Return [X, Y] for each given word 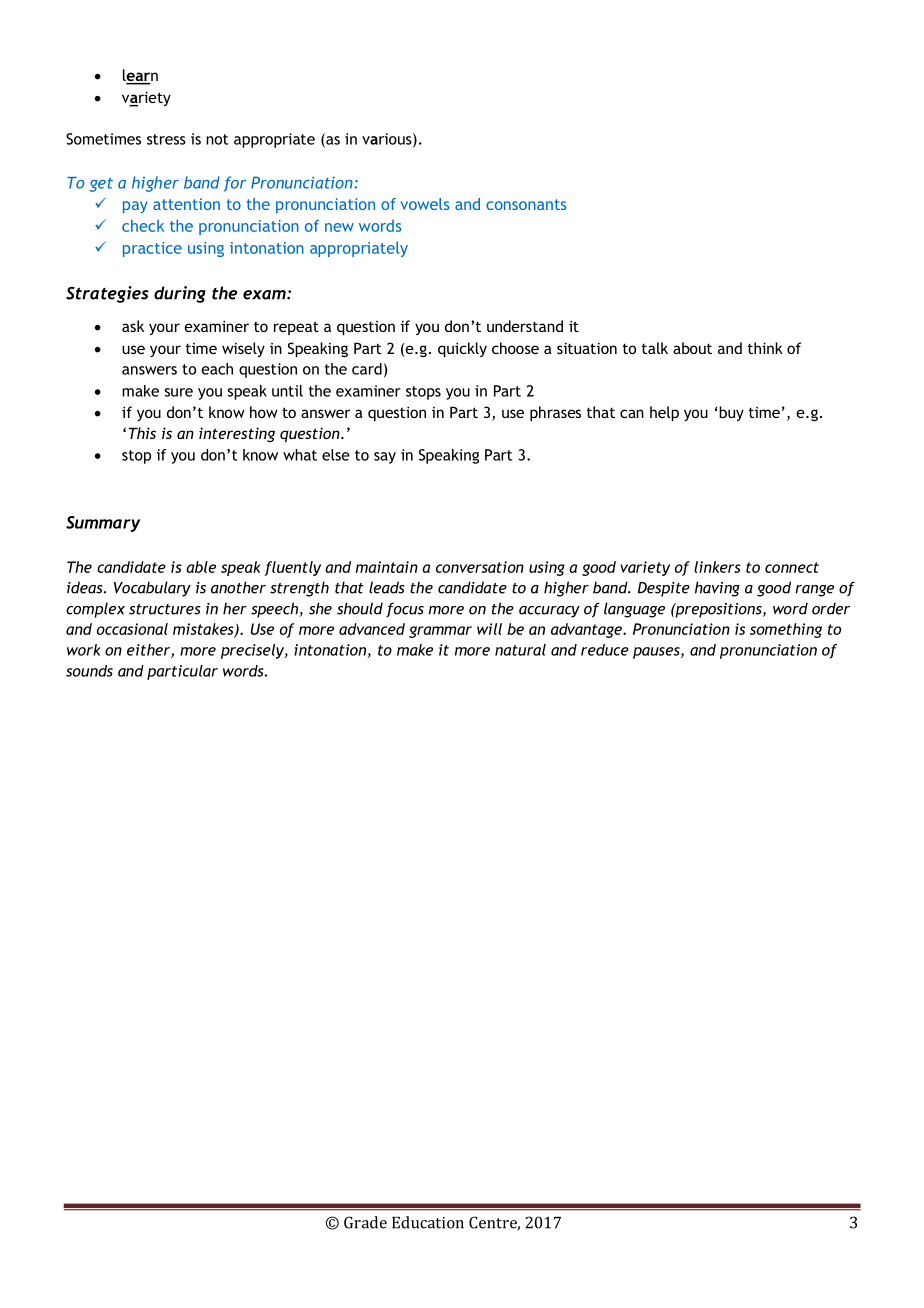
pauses [657, 653]
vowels [425, 204]
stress [166, 139]
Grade [365, 1222]
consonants [526, 204]
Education [428, 1222]
